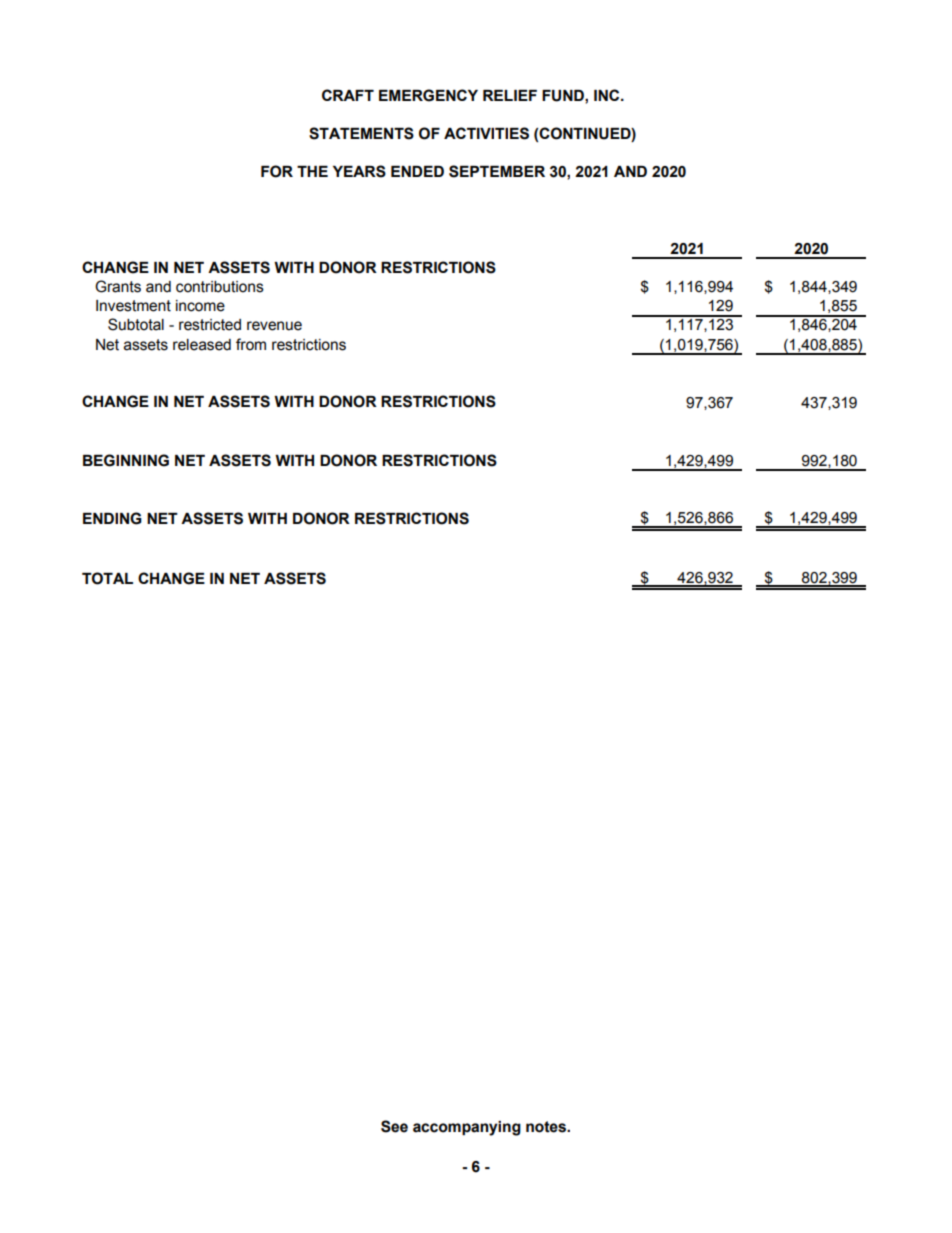 This screenshot has height=1233, width=952. What do you see at coordinates (274, 326) in the screenshot?
I see `revenue` at bounding box center [274, 326].
